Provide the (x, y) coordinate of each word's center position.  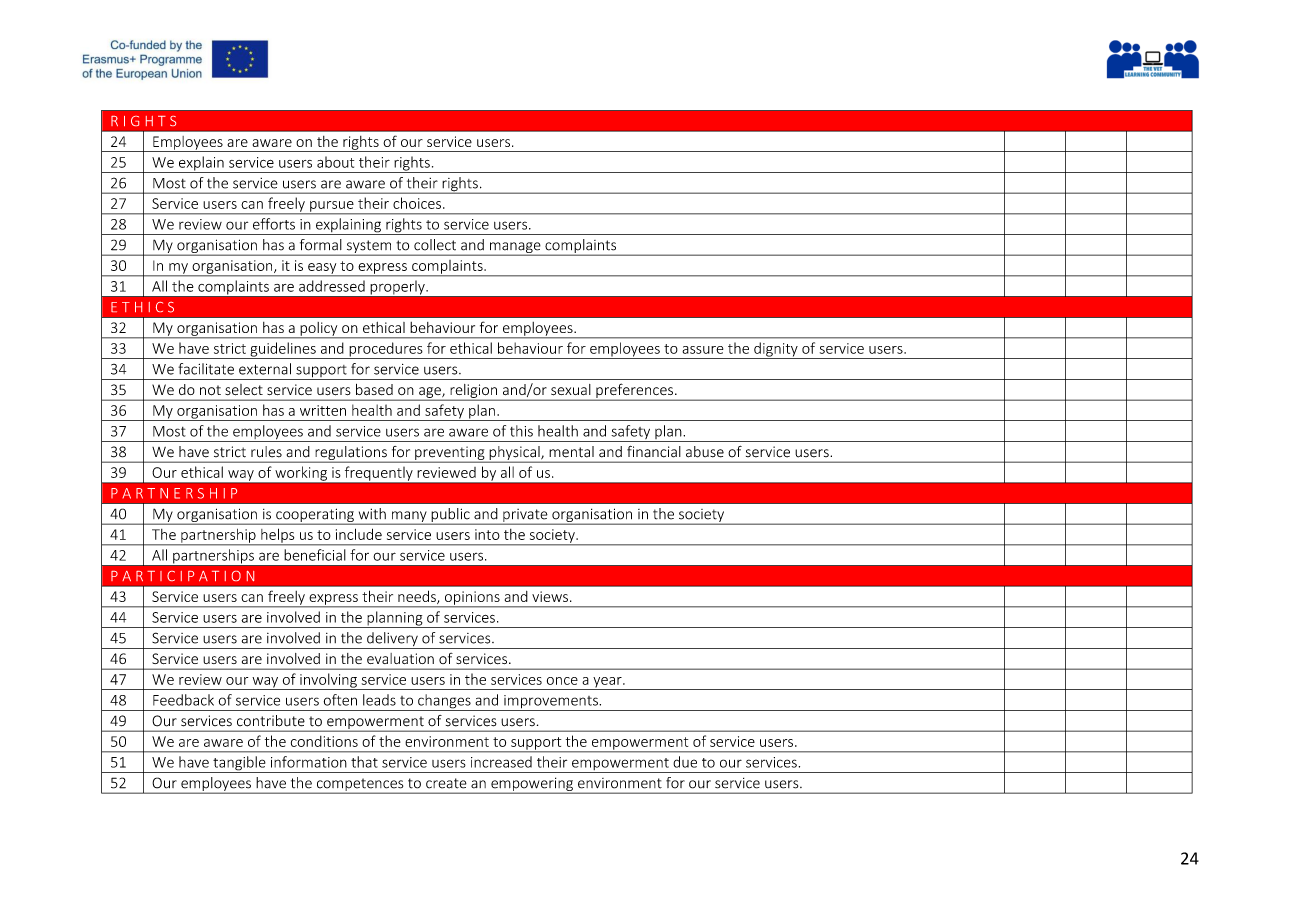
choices (417, 203)
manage (515, 249)
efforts (274, 224)
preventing (450, 454)
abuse (705, 451)
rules (266, 451)
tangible (239, 764)
